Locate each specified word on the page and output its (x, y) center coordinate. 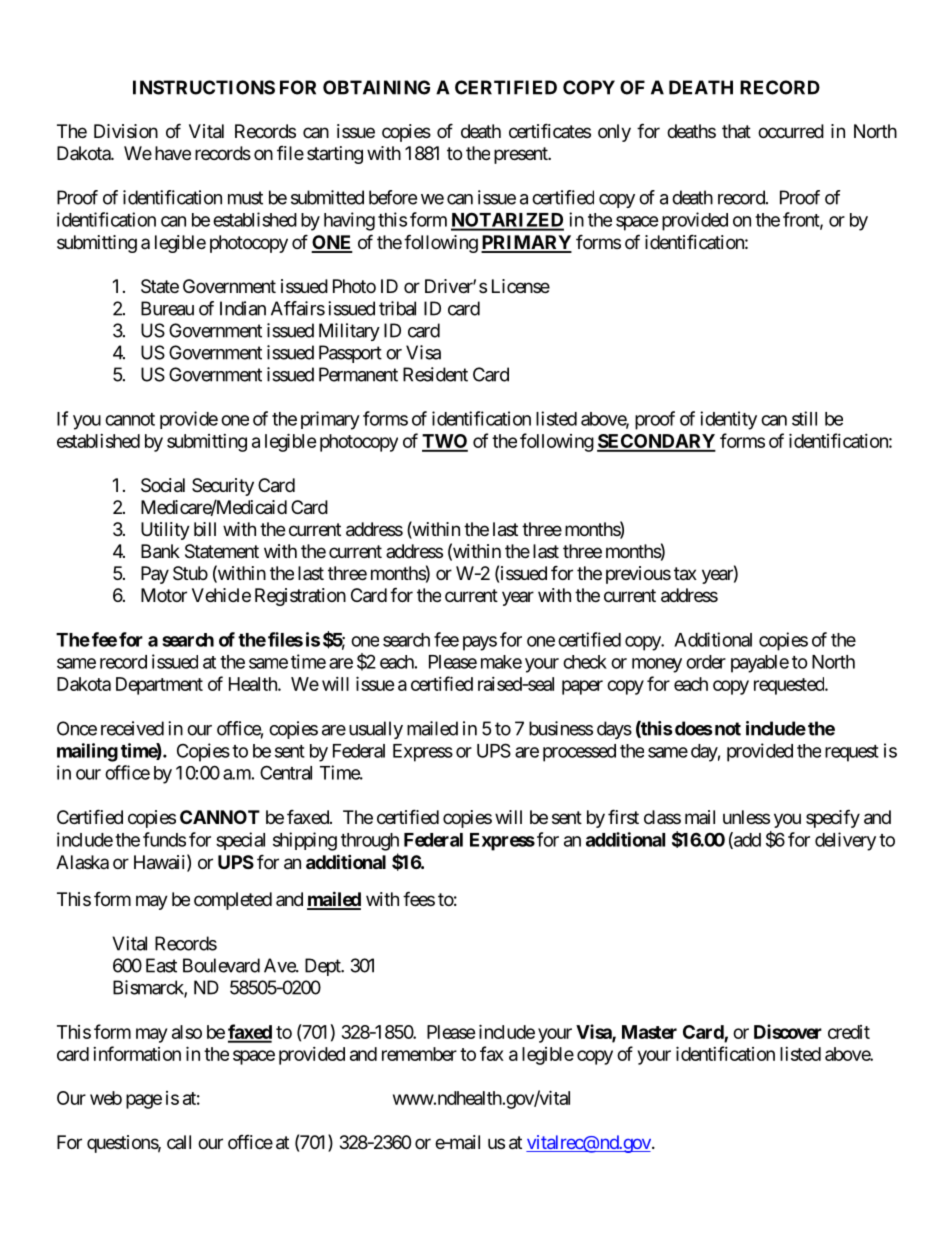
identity (728, 420)
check (585, 662)
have (173, 153)
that (736, 131)
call (179, 1142)
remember (419, 1054)
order (706, 662)
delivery (845, 841)
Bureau (167, 308)
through (370, 842)
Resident (435, 374)
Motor (164, 595)
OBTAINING (376, 87)
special (240, 841)
